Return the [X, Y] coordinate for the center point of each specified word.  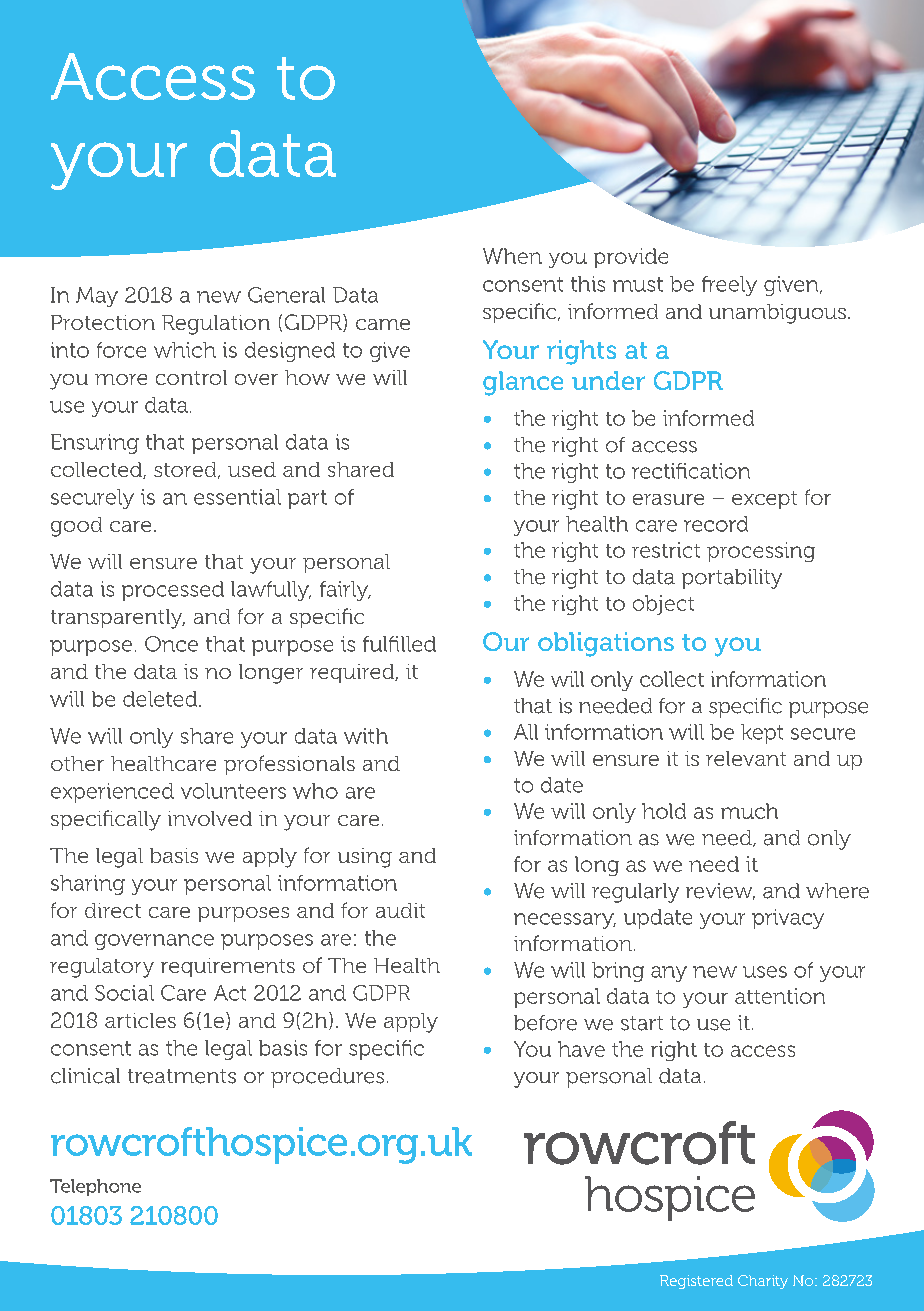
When [512, 256]
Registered [696, 1282]
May [97, 297]
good [76, 527]
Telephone [95, 1187]
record [716, 524]
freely [729, 286]
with [366, 736]
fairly [345, 591]
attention [780, 996]
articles [140, 1020]
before [545, 1023]
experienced [112, 793]
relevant [746, 758]
